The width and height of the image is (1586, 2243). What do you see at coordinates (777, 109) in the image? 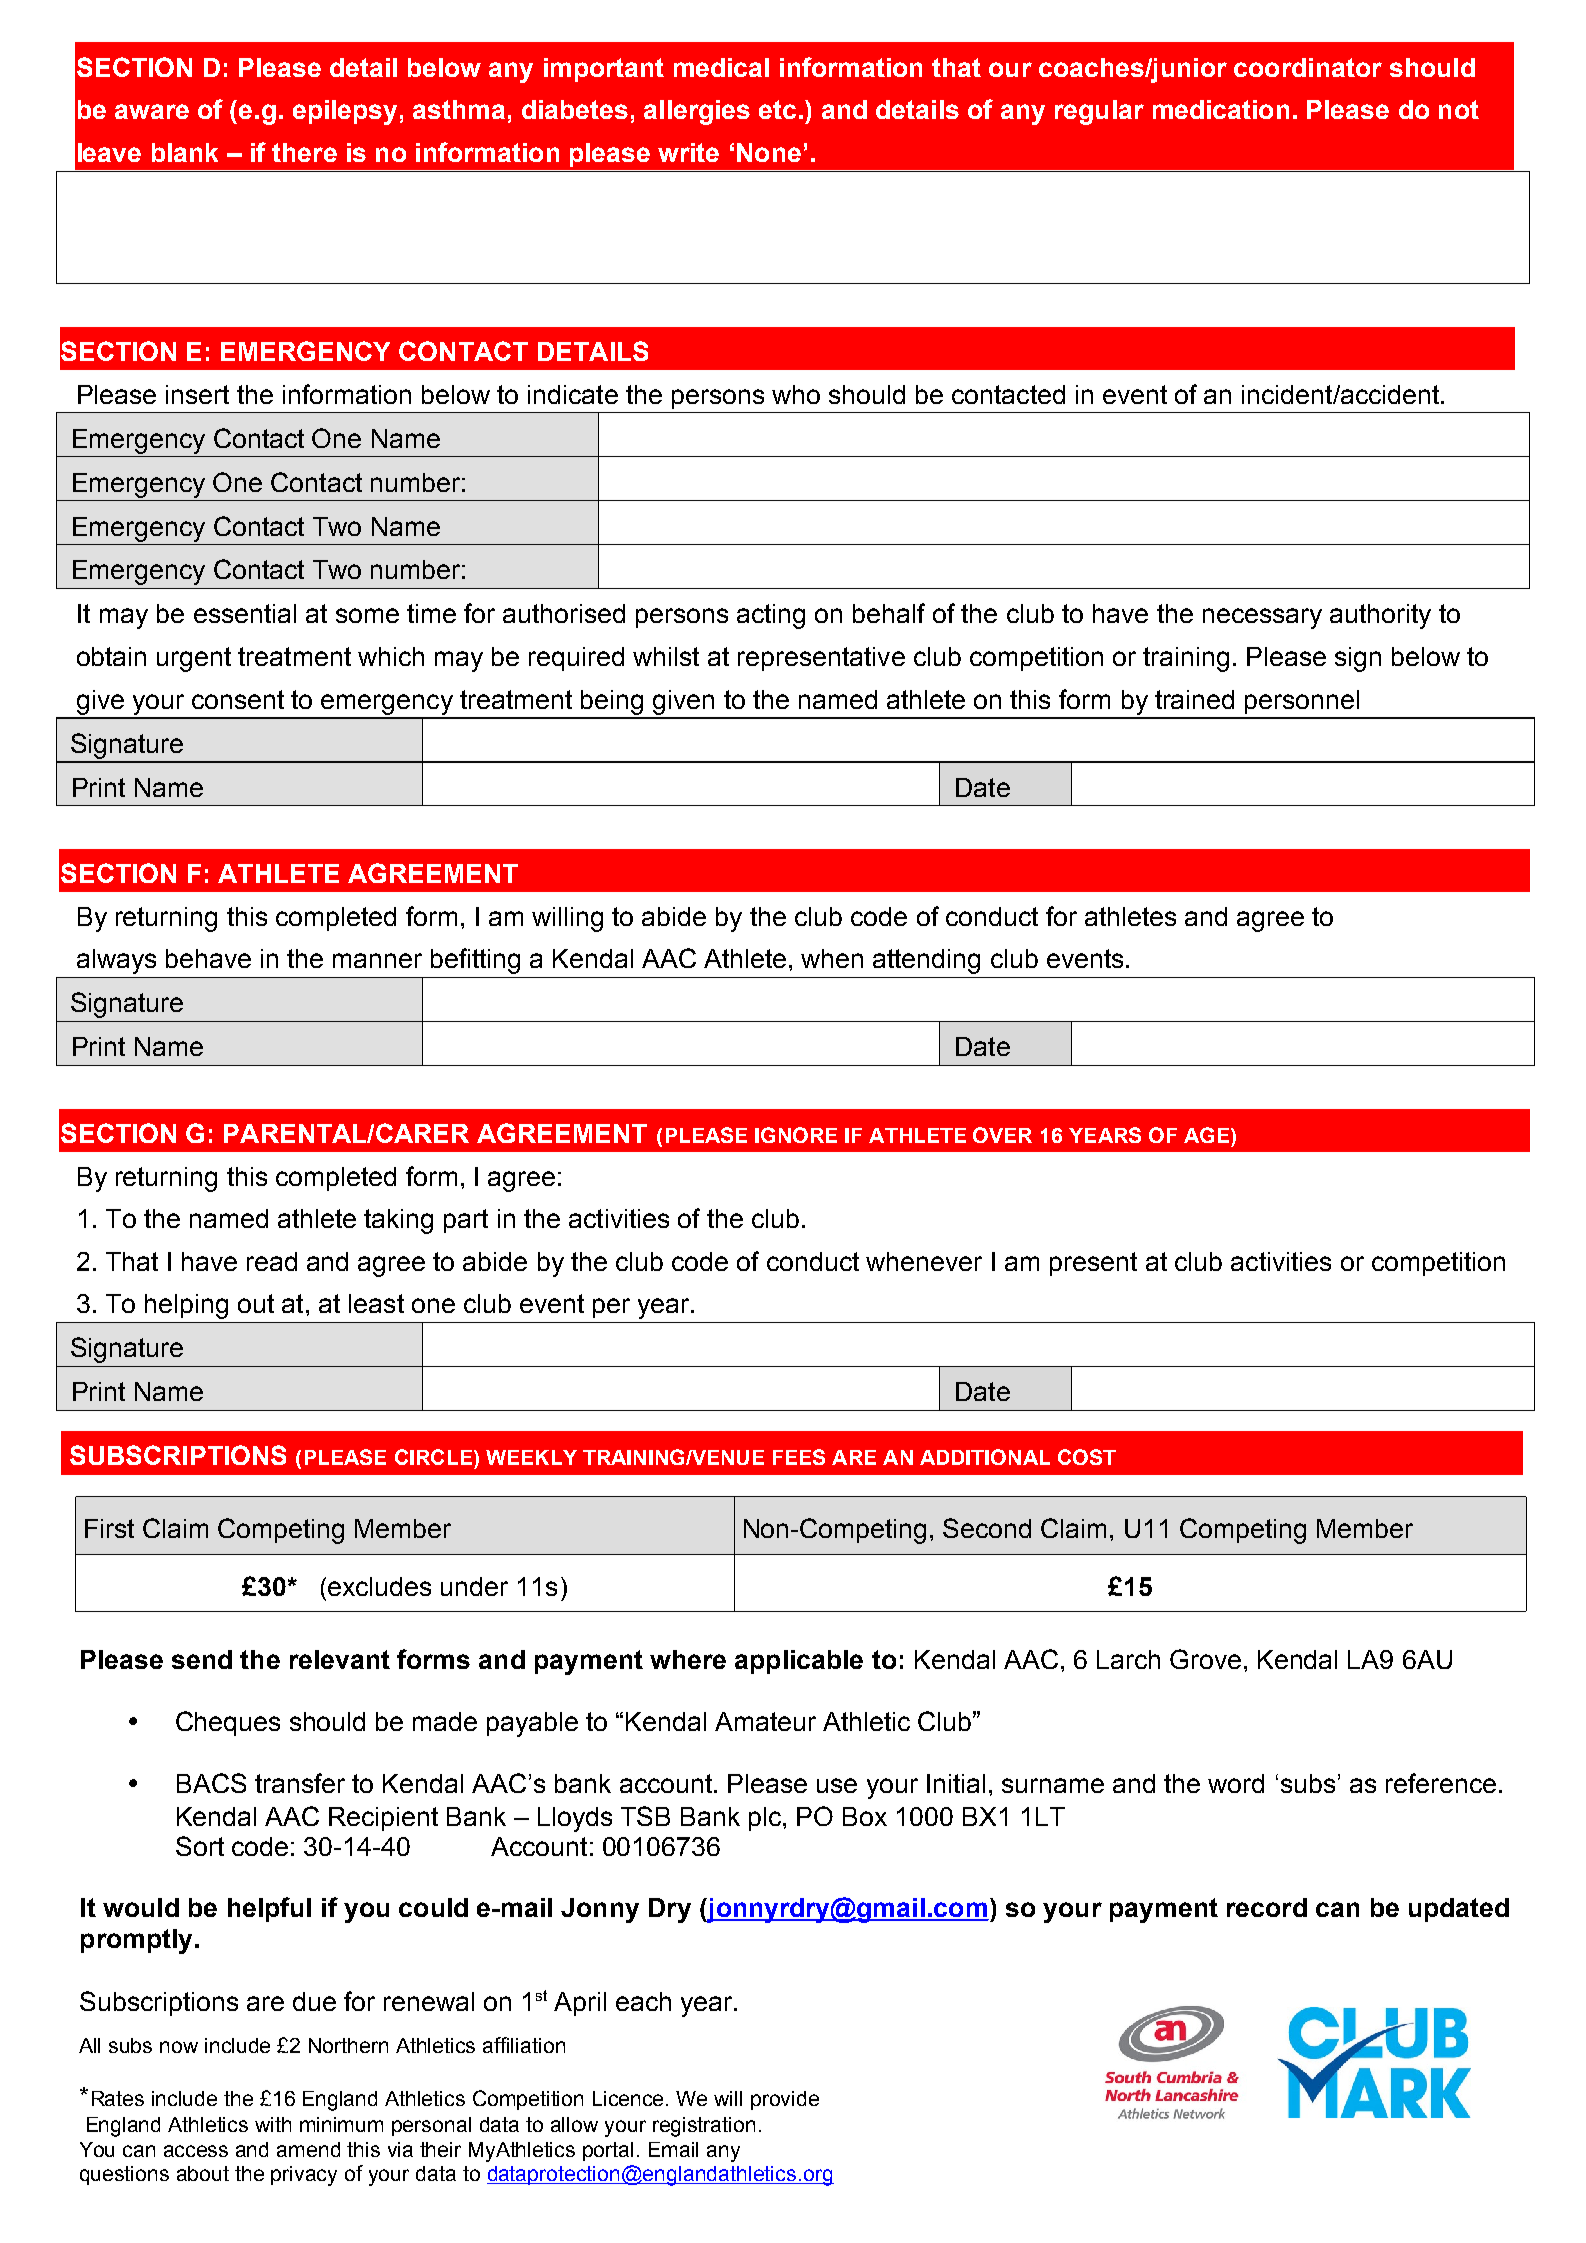
I see `etc` at bounding box center [777, 109].
